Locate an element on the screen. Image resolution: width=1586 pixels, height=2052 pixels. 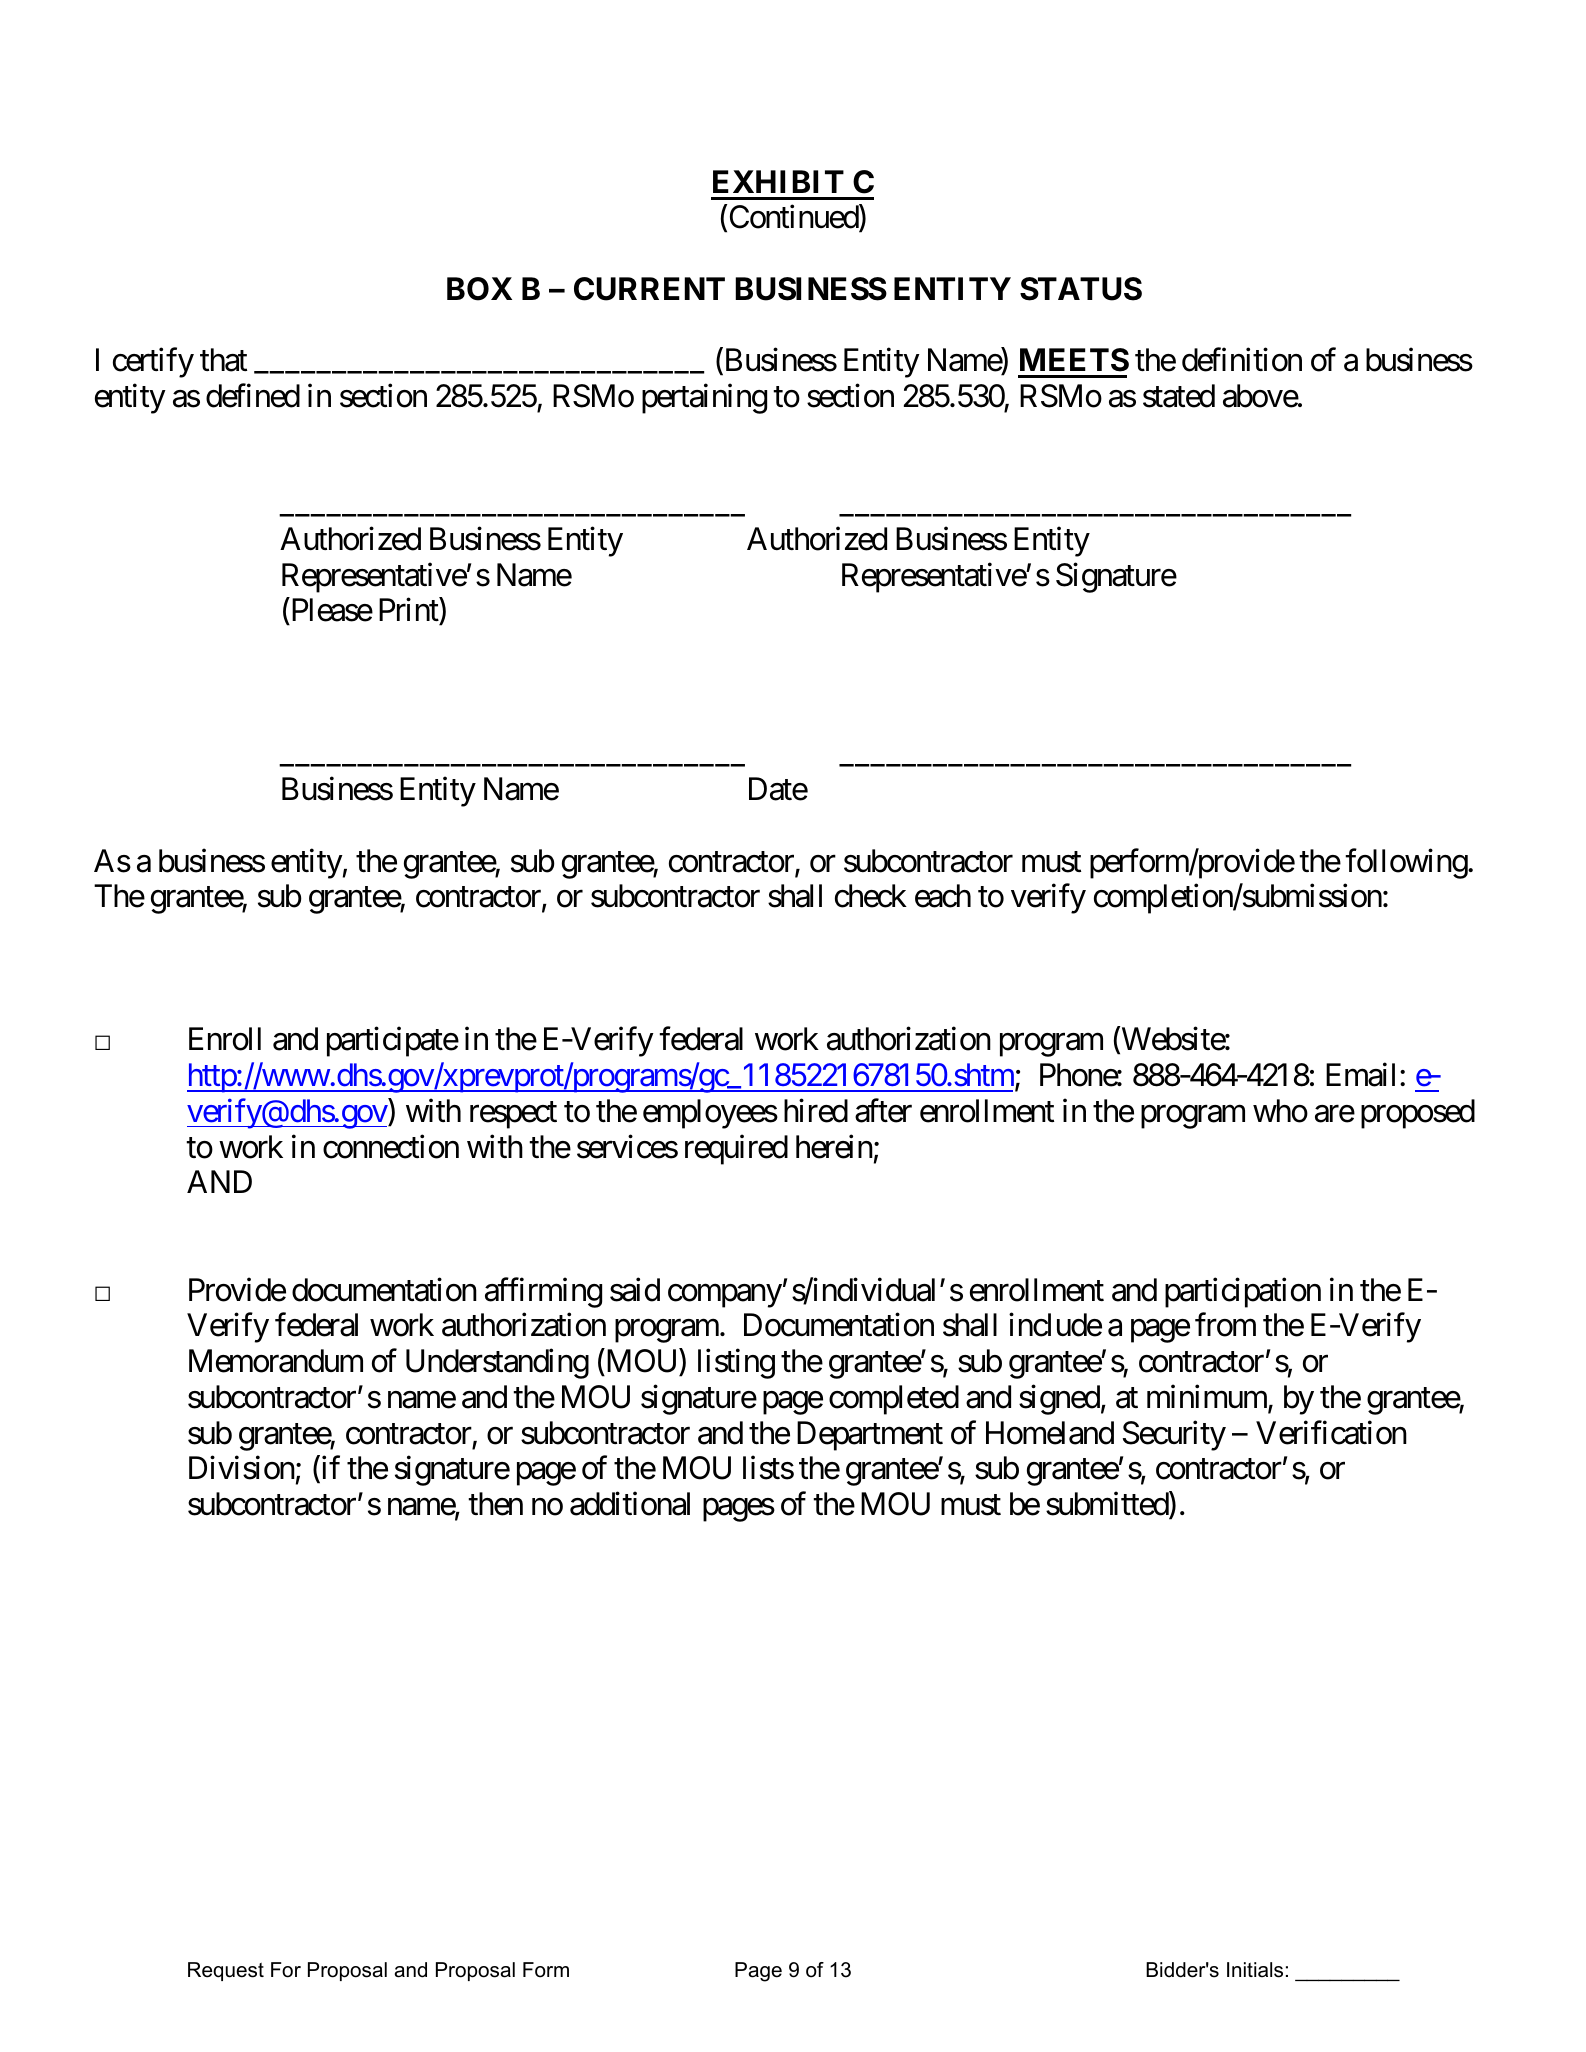
Email is located at coordinates (1360, 1075).
